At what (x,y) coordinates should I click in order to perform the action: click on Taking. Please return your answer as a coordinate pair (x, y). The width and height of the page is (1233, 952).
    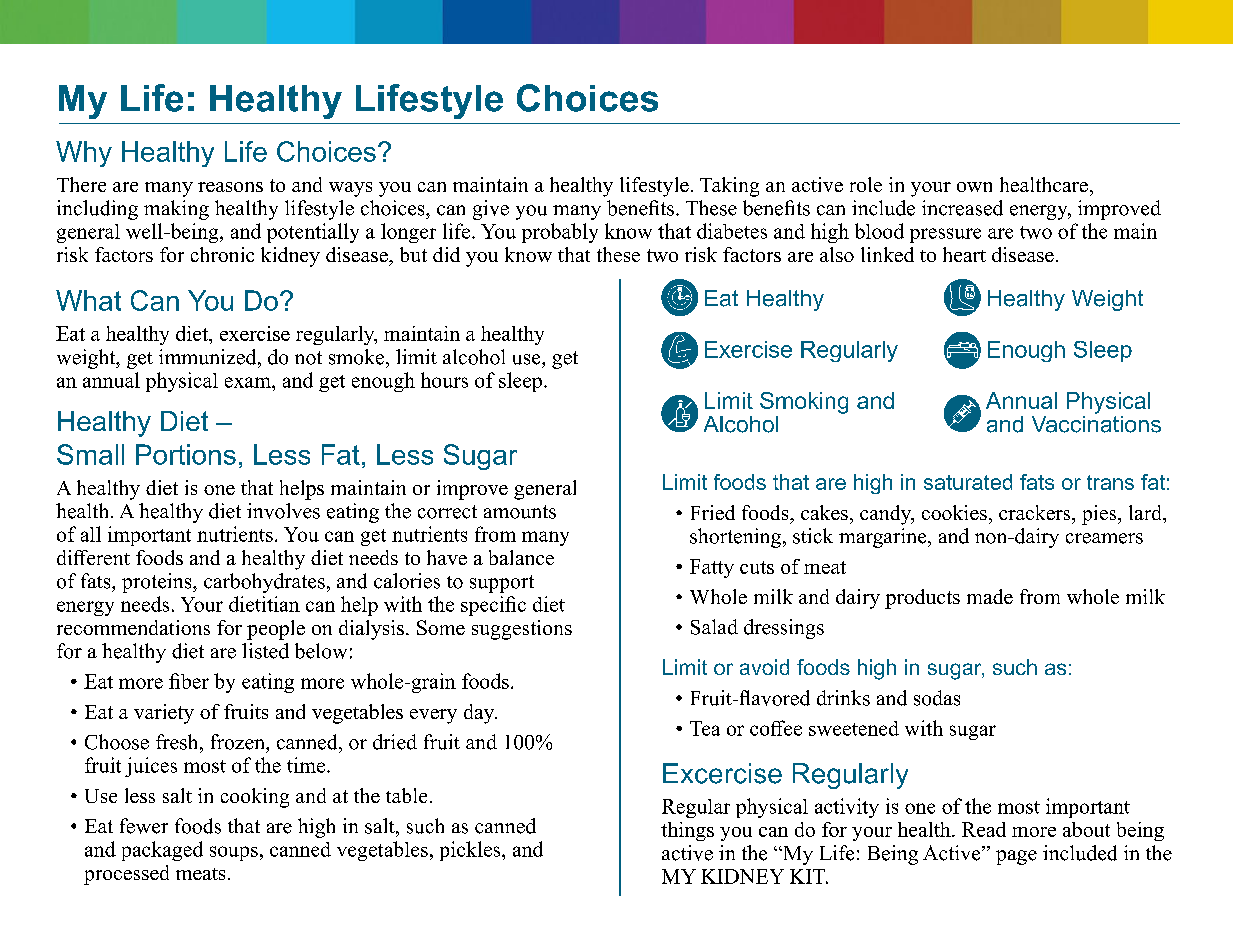
    Looking at the image, I should click on (729, 187).
